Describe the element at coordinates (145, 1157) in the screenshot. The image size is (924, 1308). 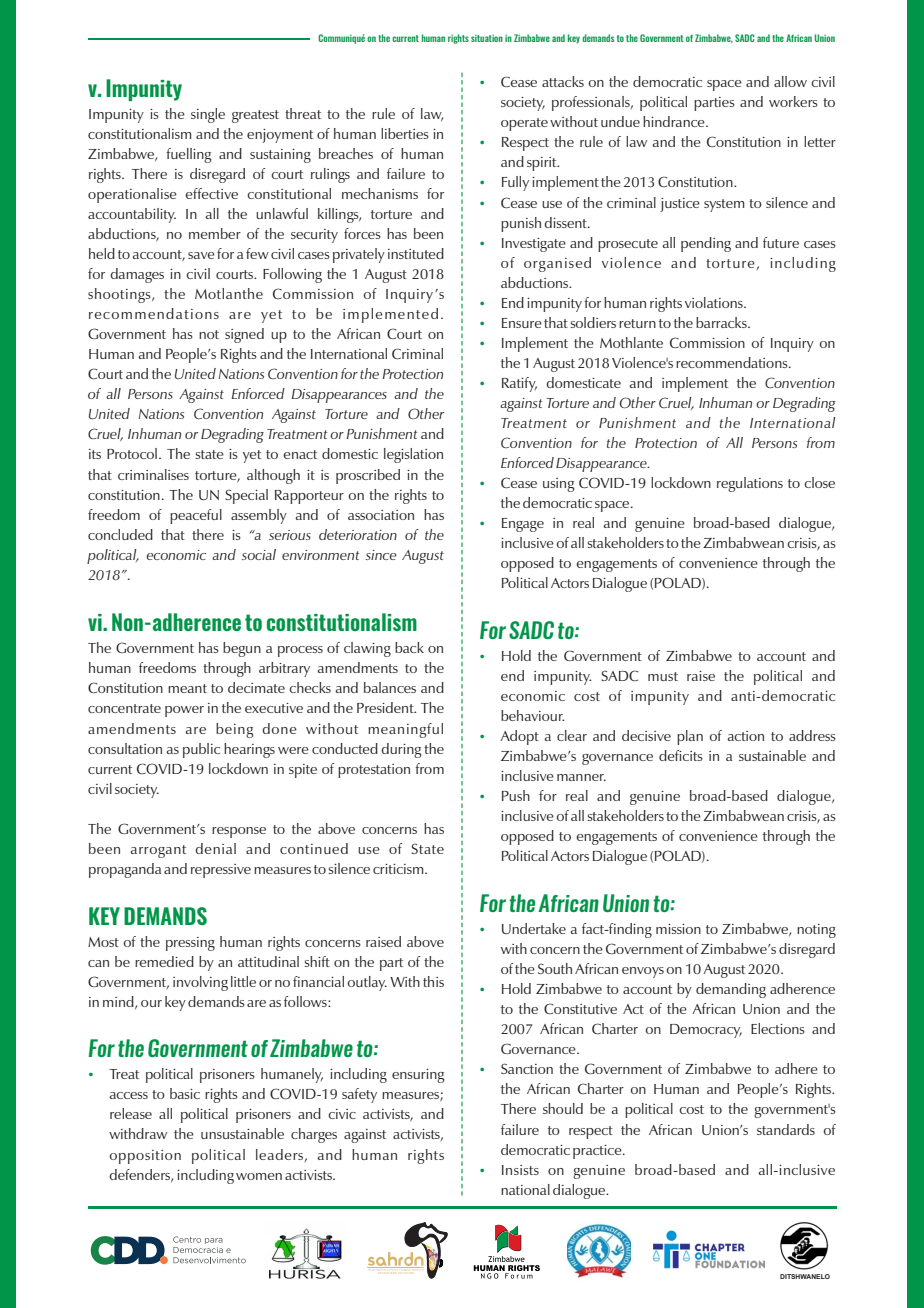
I see `opposition` at that location.
